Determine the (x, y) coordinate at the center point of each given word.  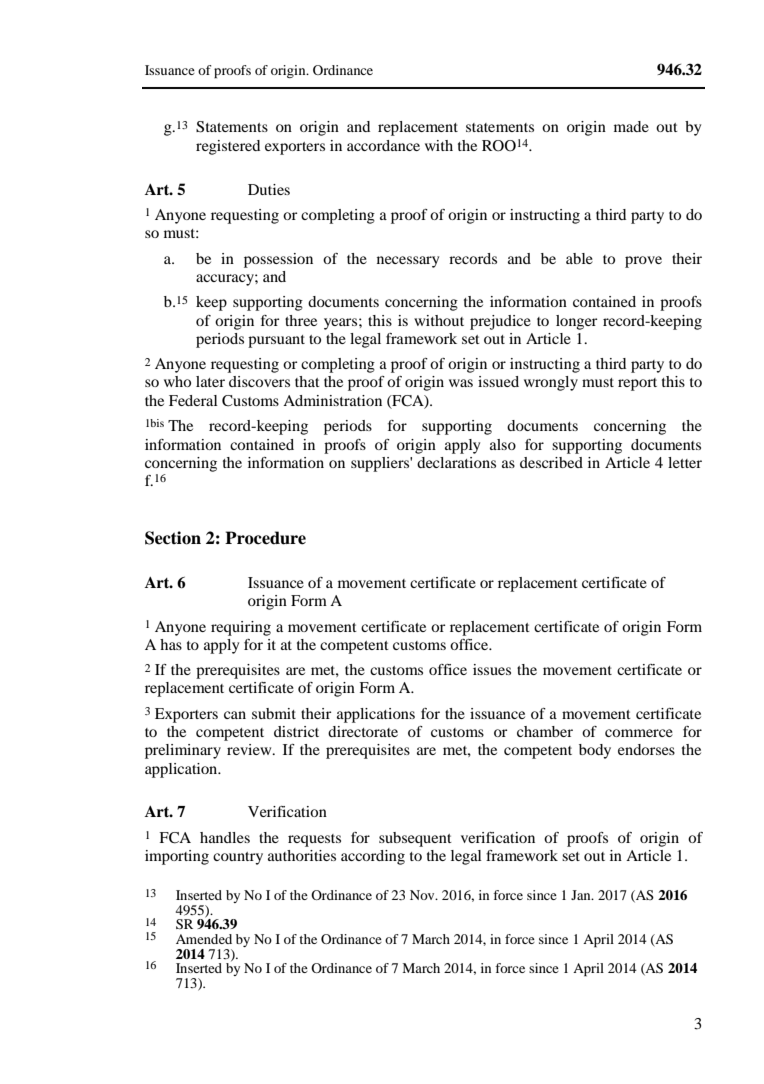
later (210, 381)
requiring (241, 628)
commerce (639, 733)
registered (228, 147)
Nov (423, 895)
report (637, 384)
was (461, 383)
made (631, 126)
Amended (204, 939)
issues (492, 669)
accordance (383, 145)
